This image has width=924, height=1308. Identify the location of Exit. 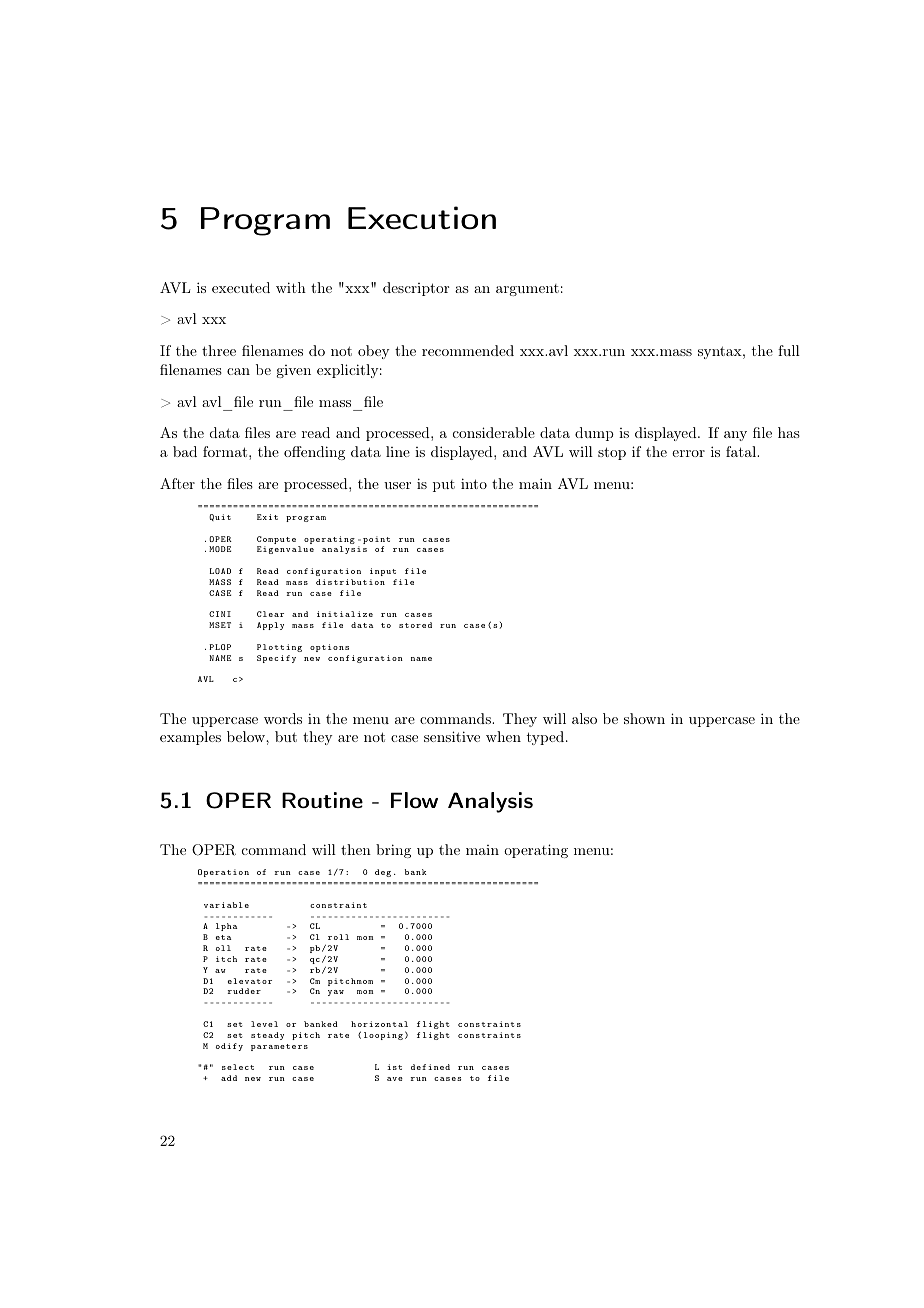
(267, 517).
